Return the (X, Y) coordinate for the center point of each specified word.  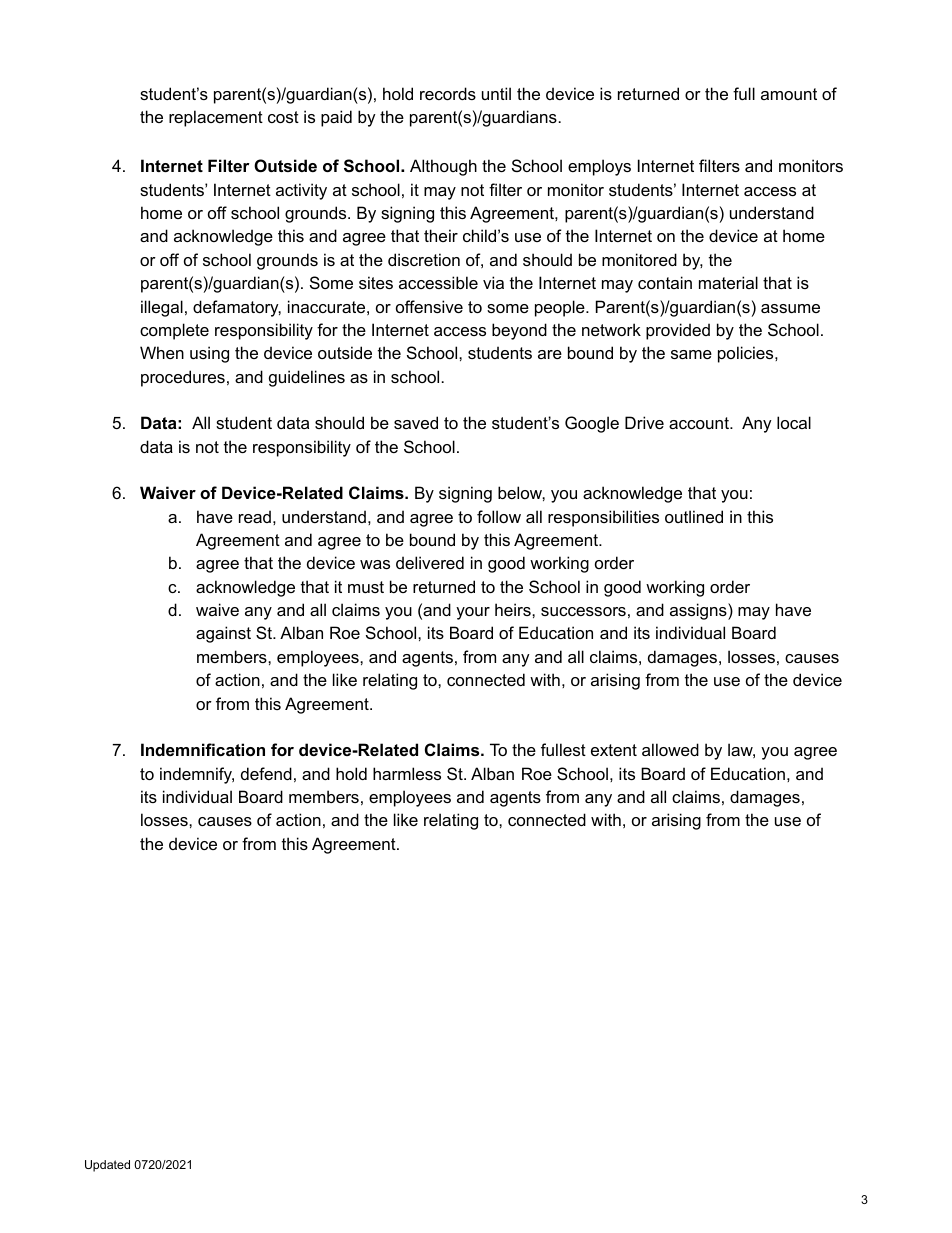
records (448, 93)
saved (416, 422)
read (255, 516)
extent (614, 750)
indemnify (197, 775)
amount (789, 94)
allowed (670, 749)
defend (266, 773)
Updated (107, 1166)
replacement (216, 118)
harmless (407, 773)
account (700, 423)
